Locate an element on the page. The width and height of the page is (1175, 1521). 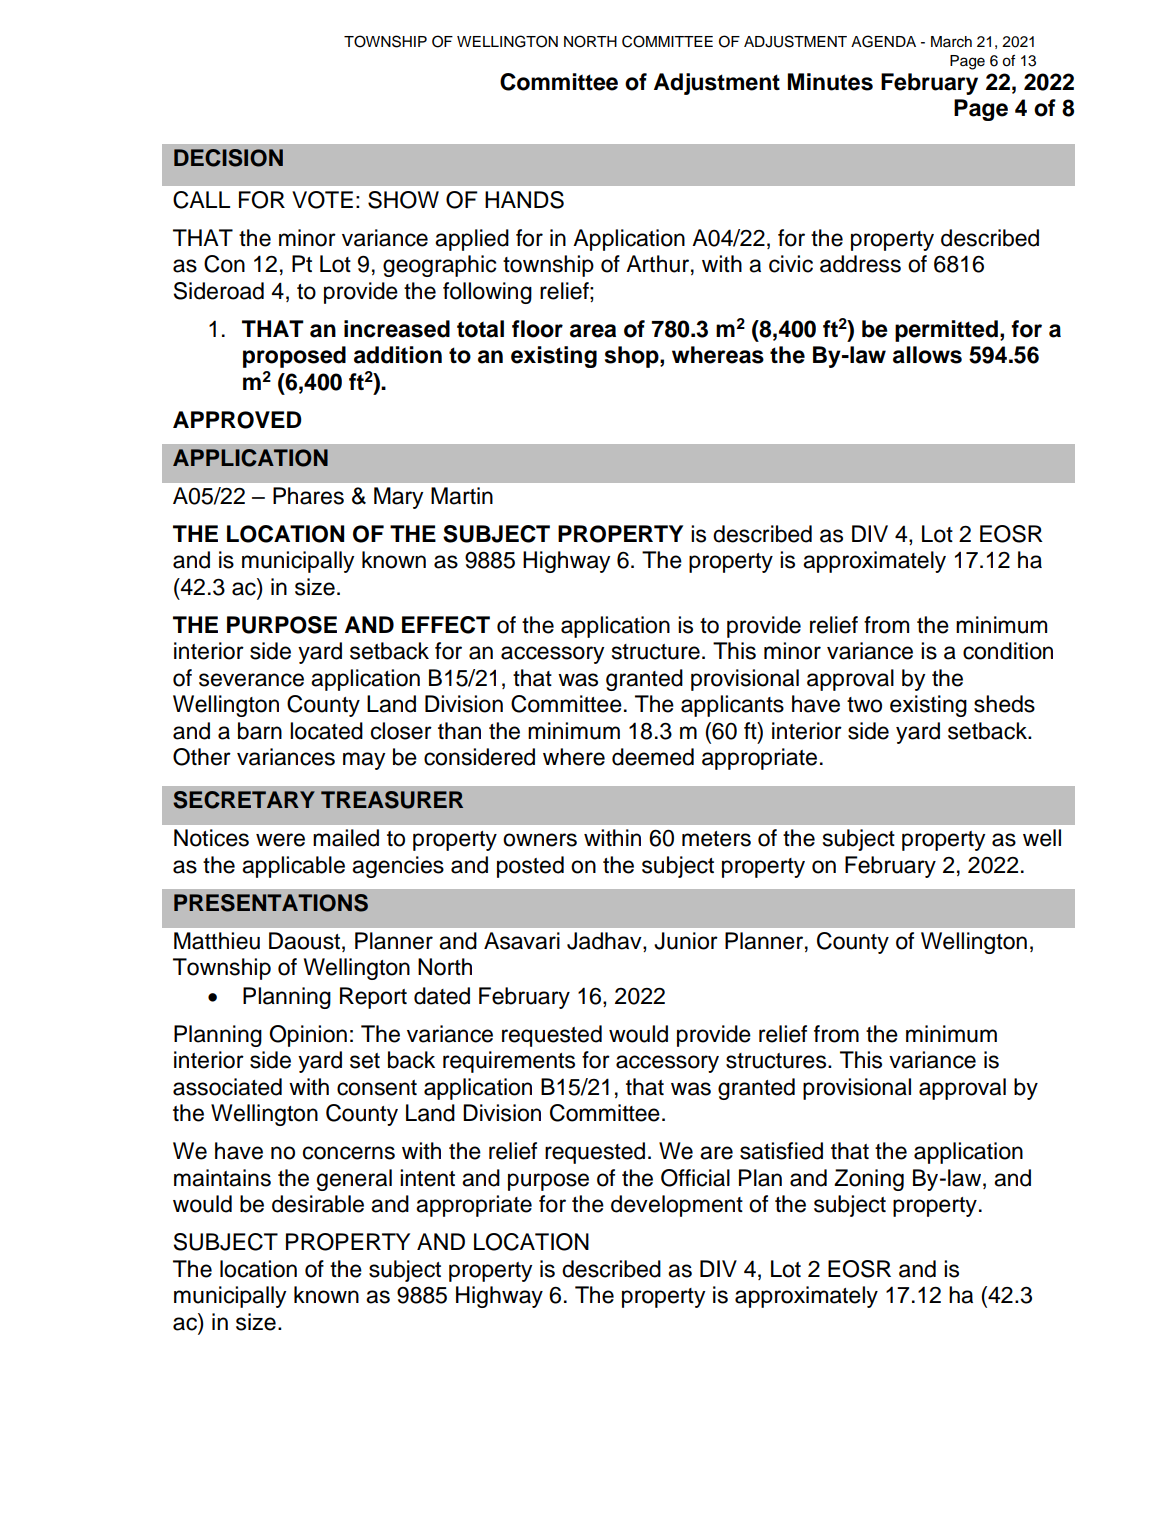
area is located at coordinates (593, 331).
